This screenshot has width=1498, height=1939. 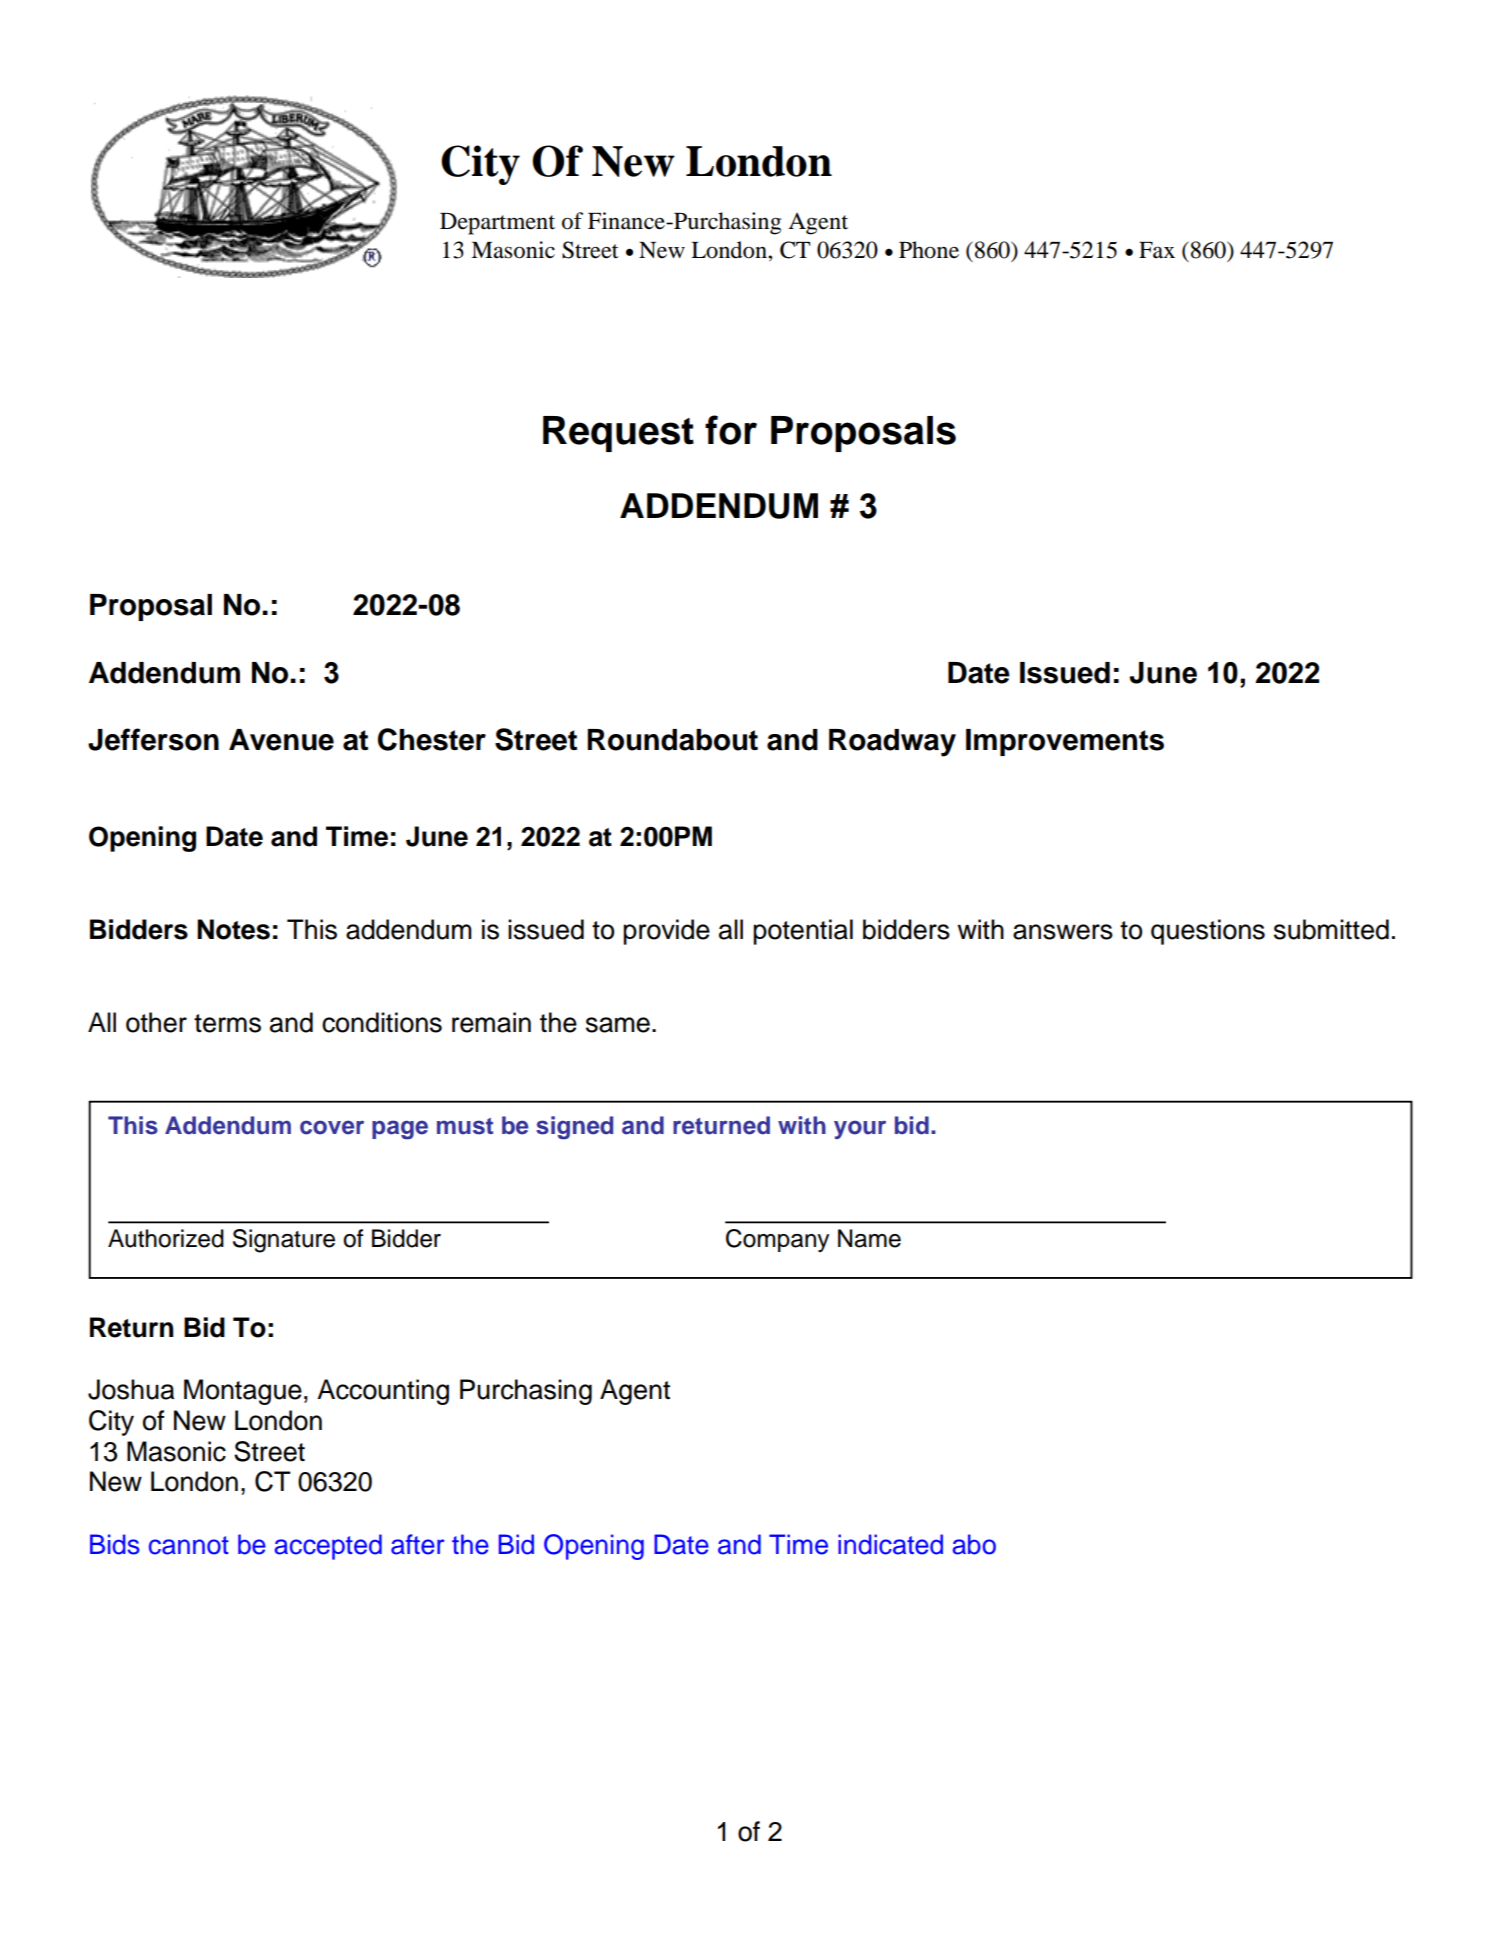 I want to click on indicated, so click(x=890, y=1544).
